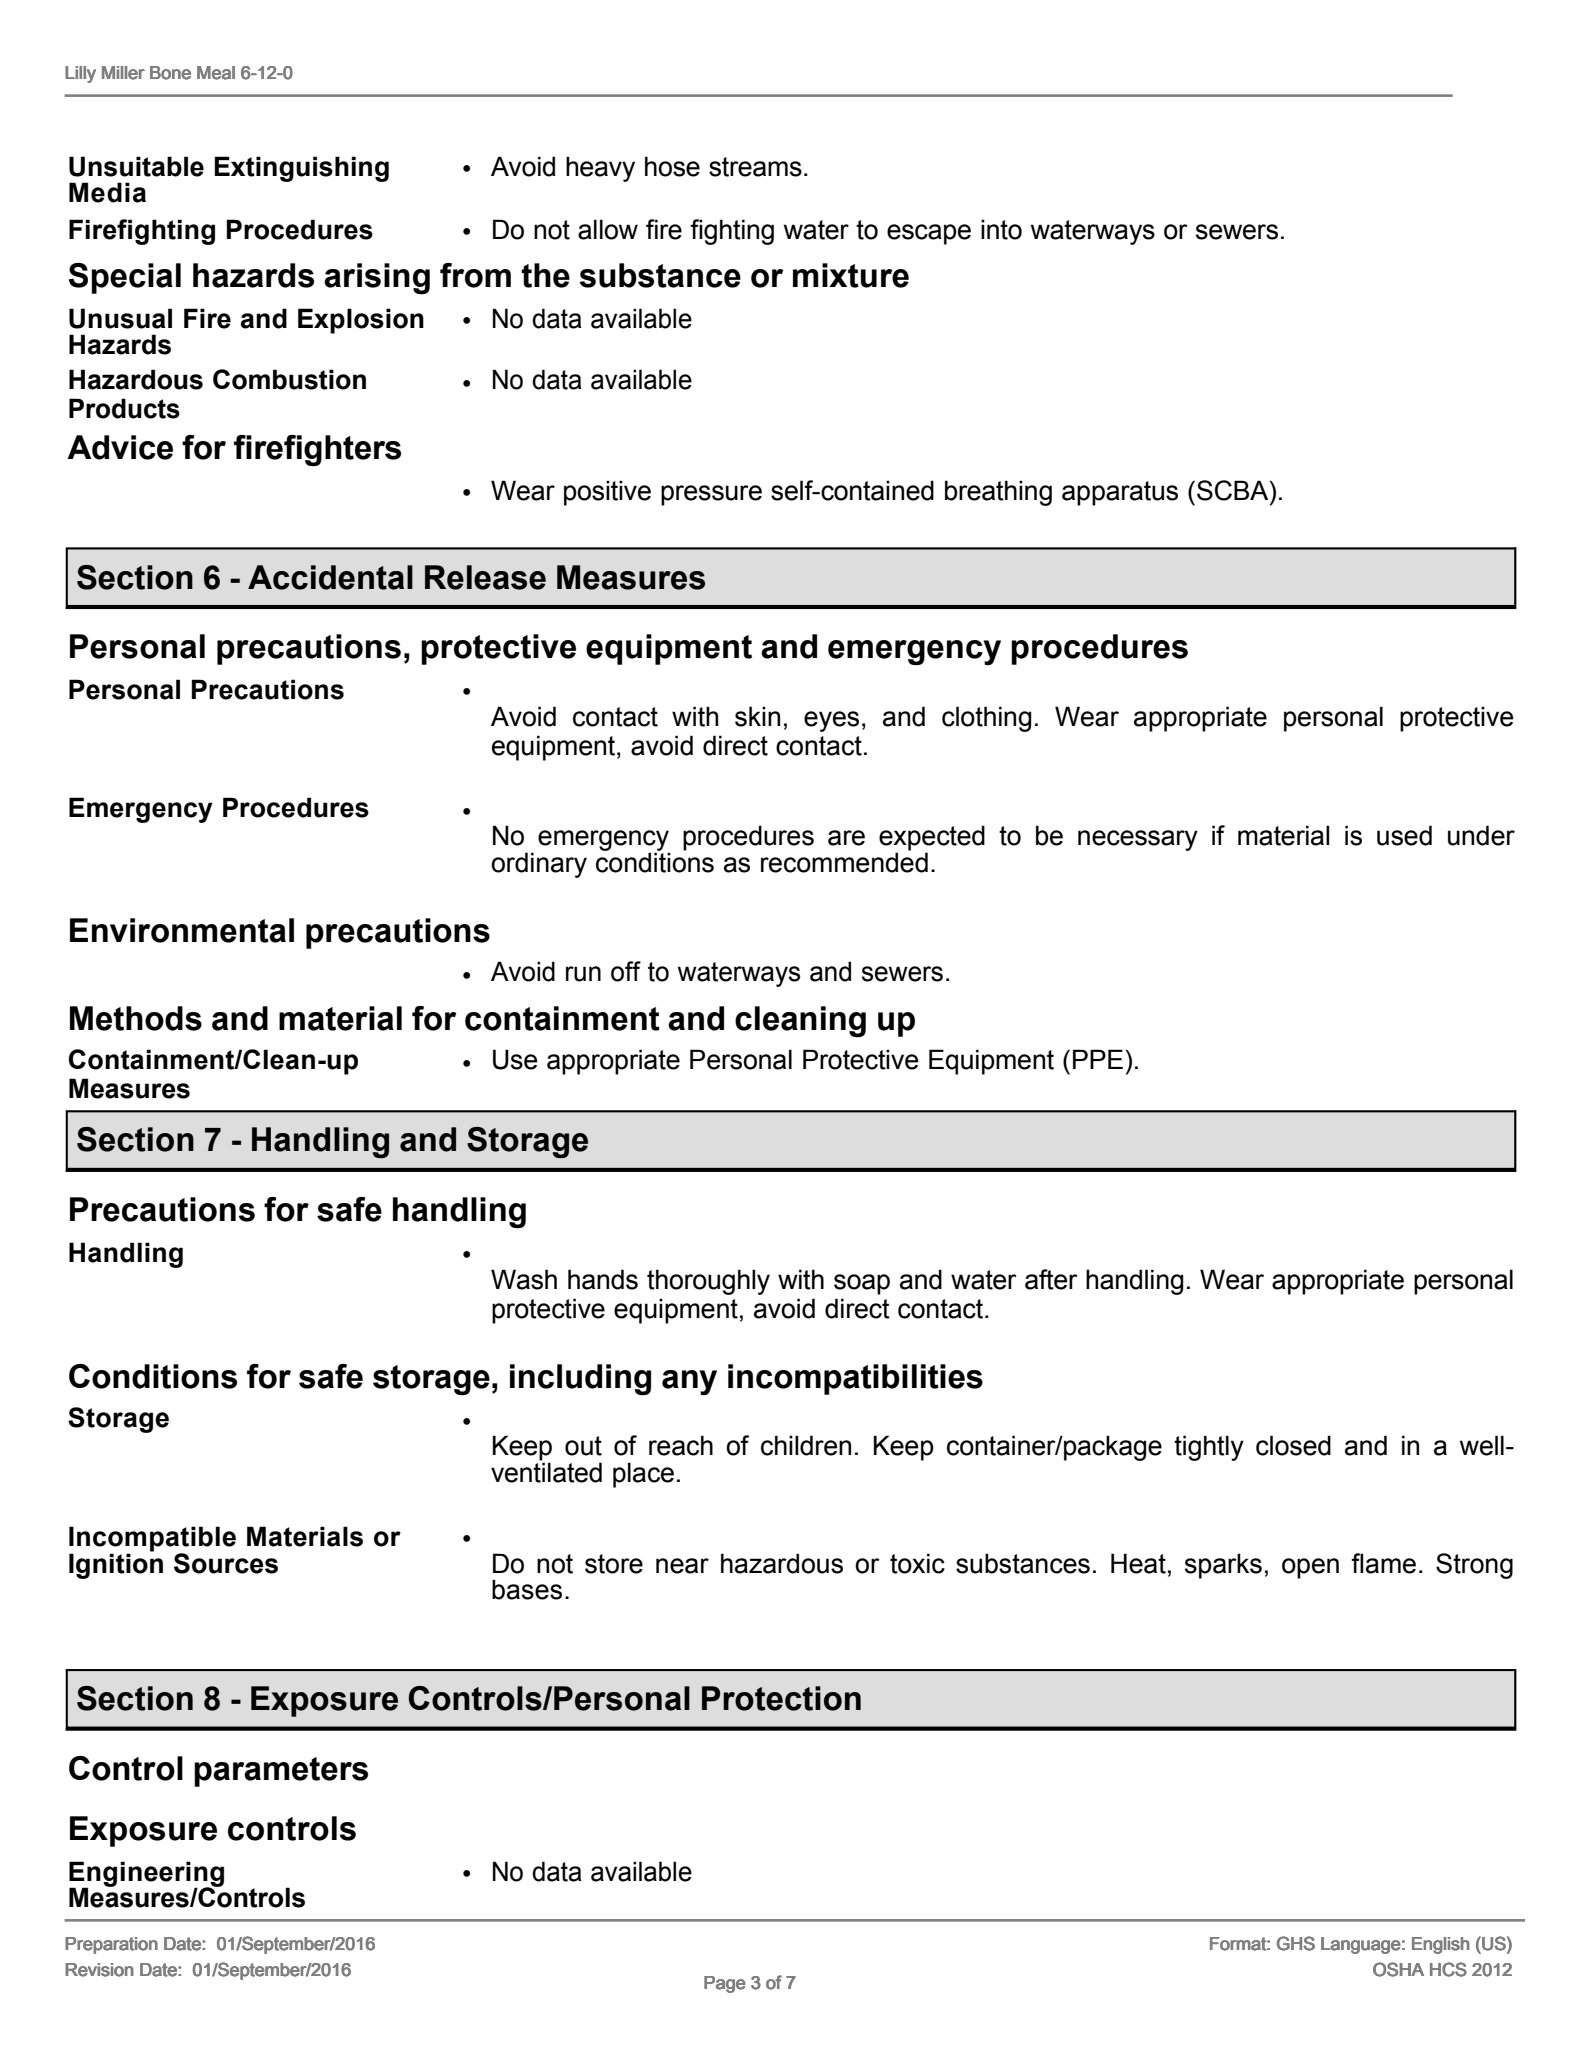 The width and height of the document is (1582, 2047). What do you see at coordinates (136, 1018) in the document?
I see `Methods` at bounding box center [136, 1018].
